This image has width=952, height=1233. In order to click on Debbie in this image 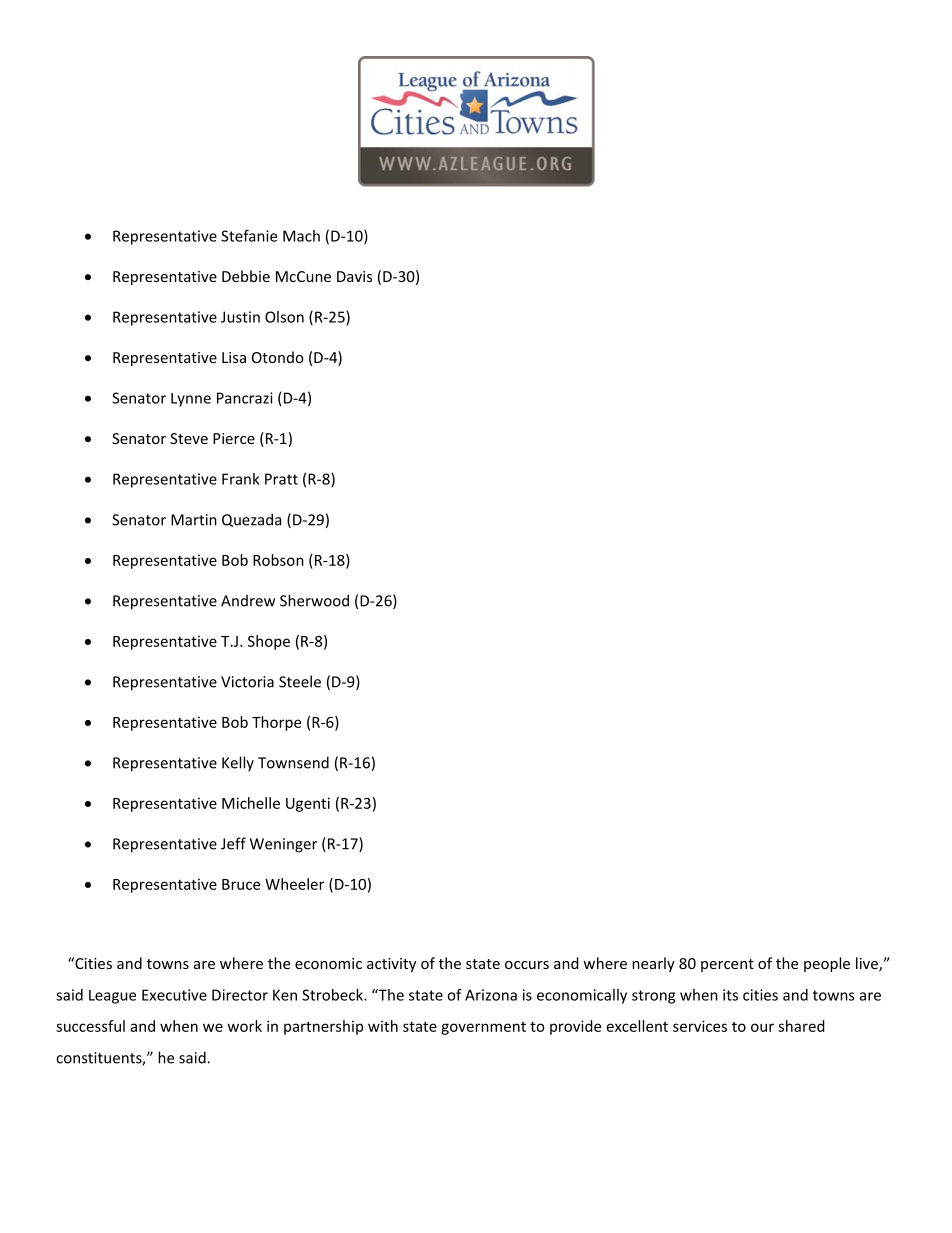, I will do `click(246, 276)`.
